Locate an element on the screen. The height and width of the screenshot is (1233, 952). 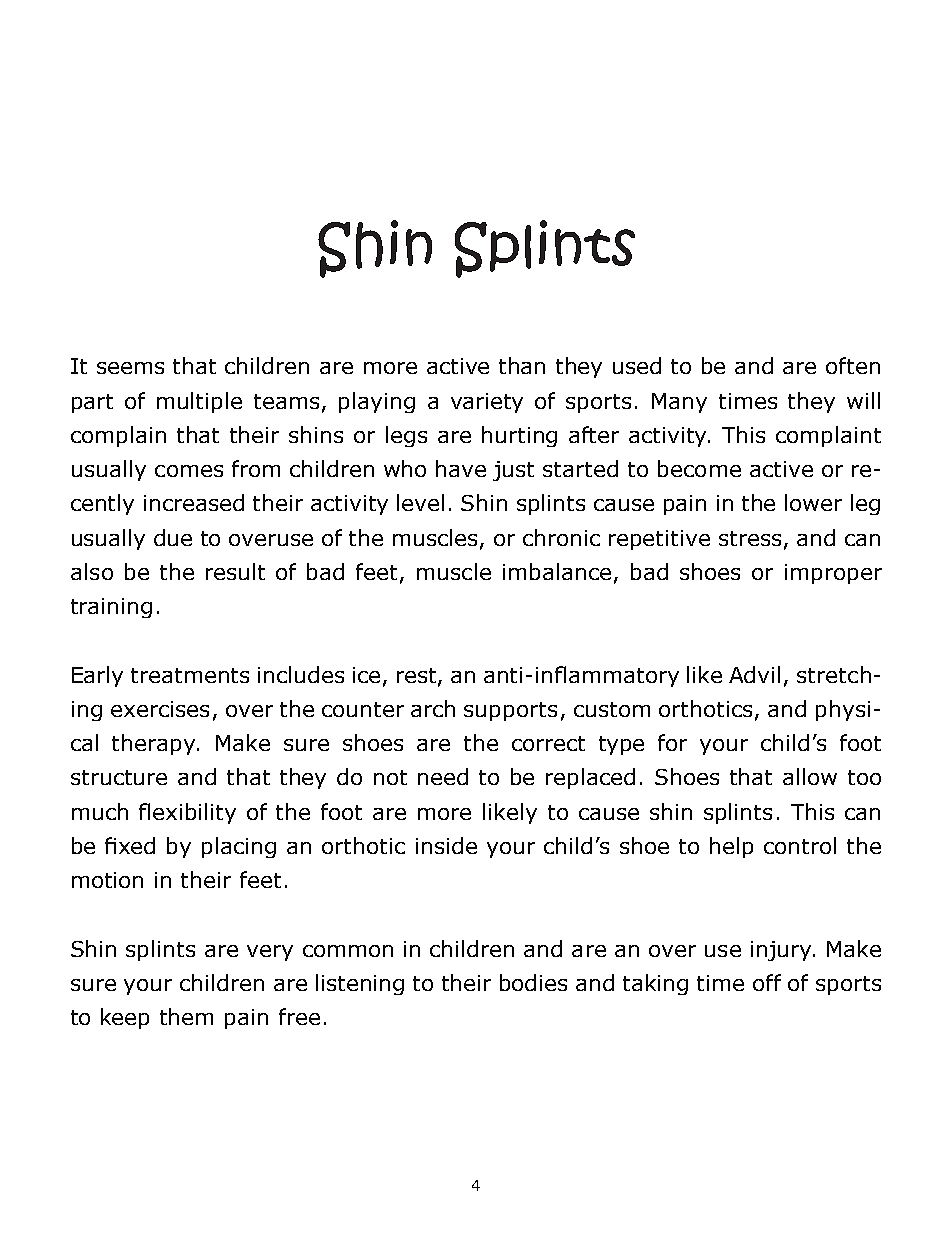
control is located at coordinates (800, 845).
